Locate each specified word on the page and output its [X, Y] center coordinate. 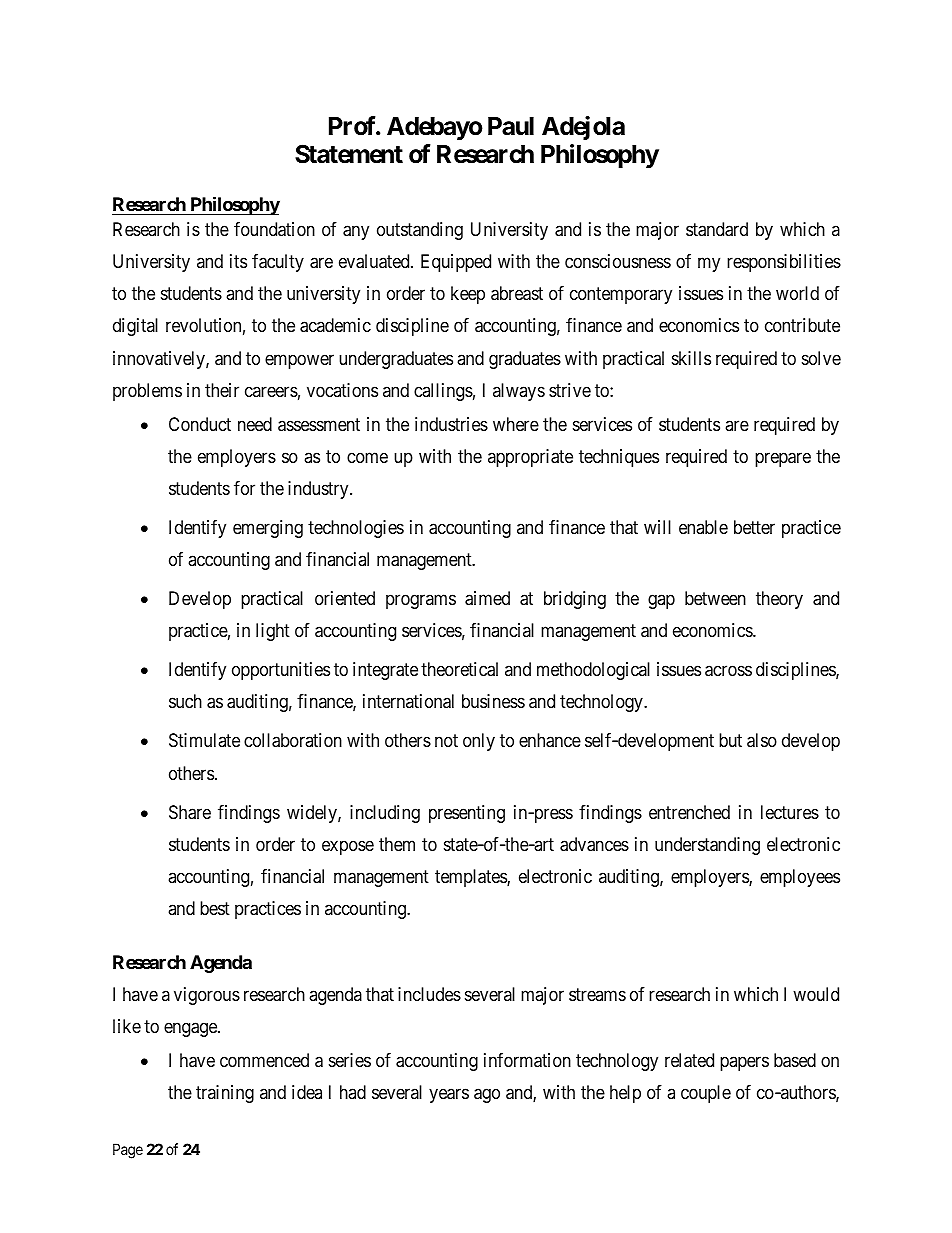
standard [717, 229]
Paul [511, 126]
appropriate [530, 458]
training [225, 1094]
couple [706, 1094]
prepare [783, 459]
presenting [467, 814]
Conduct [200, 424]
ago [487, 1096]
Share [190, 812]
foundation [274, 229]
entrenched [689, 812]
